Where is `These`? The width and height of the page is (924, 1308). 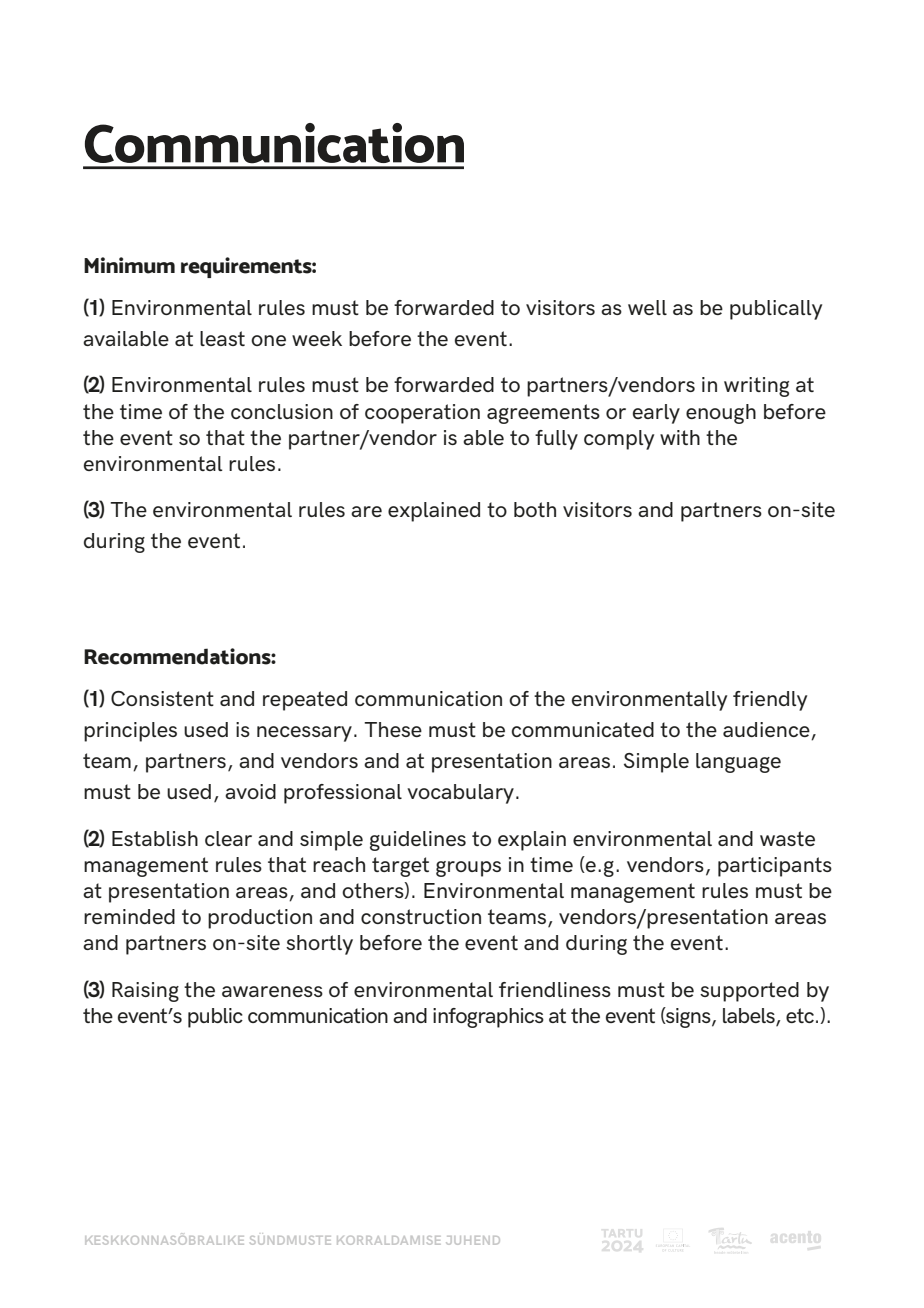 These is located at coordinates (393, 729).
